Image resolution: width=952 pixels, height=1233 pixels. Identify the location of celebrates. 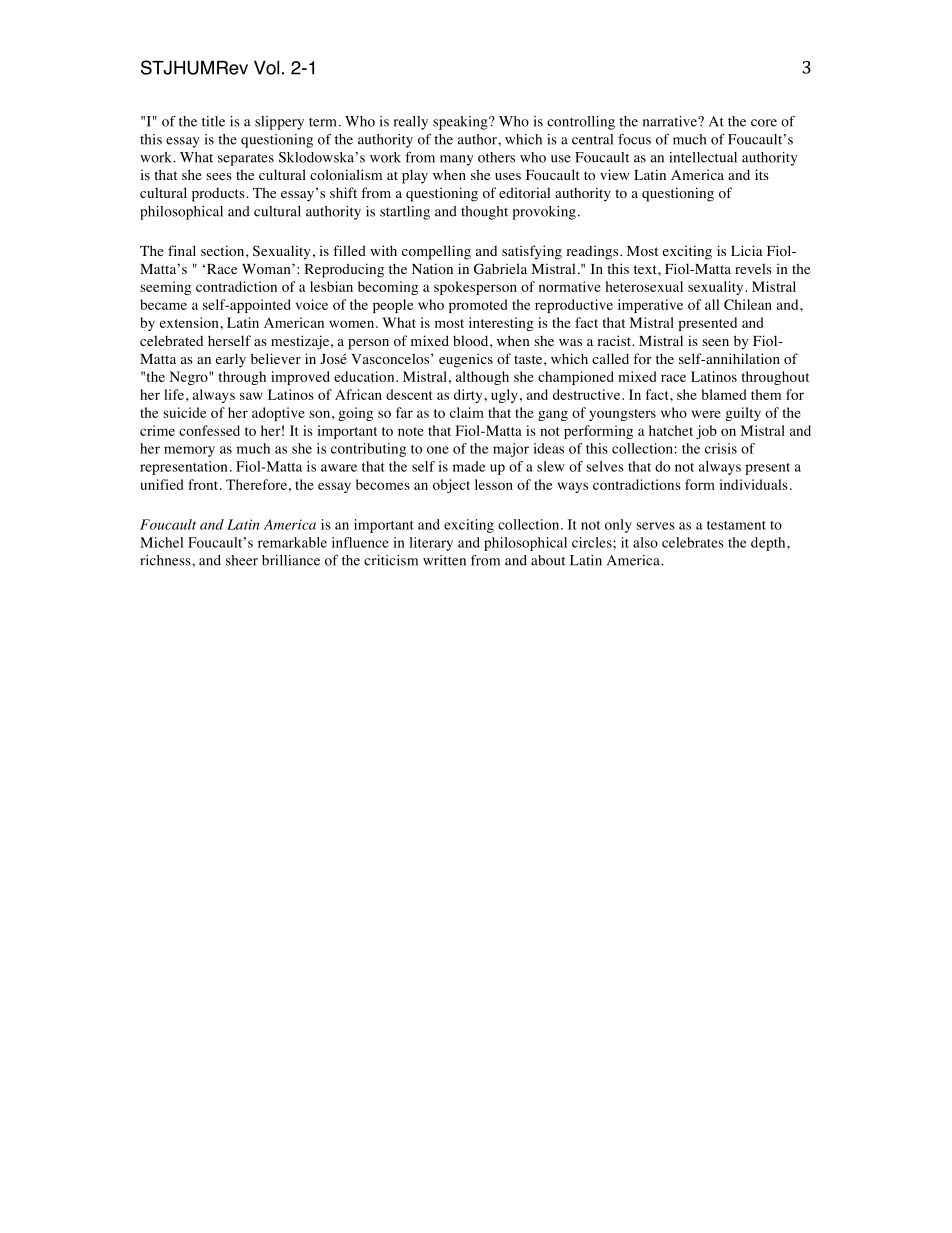
(693, 542).
